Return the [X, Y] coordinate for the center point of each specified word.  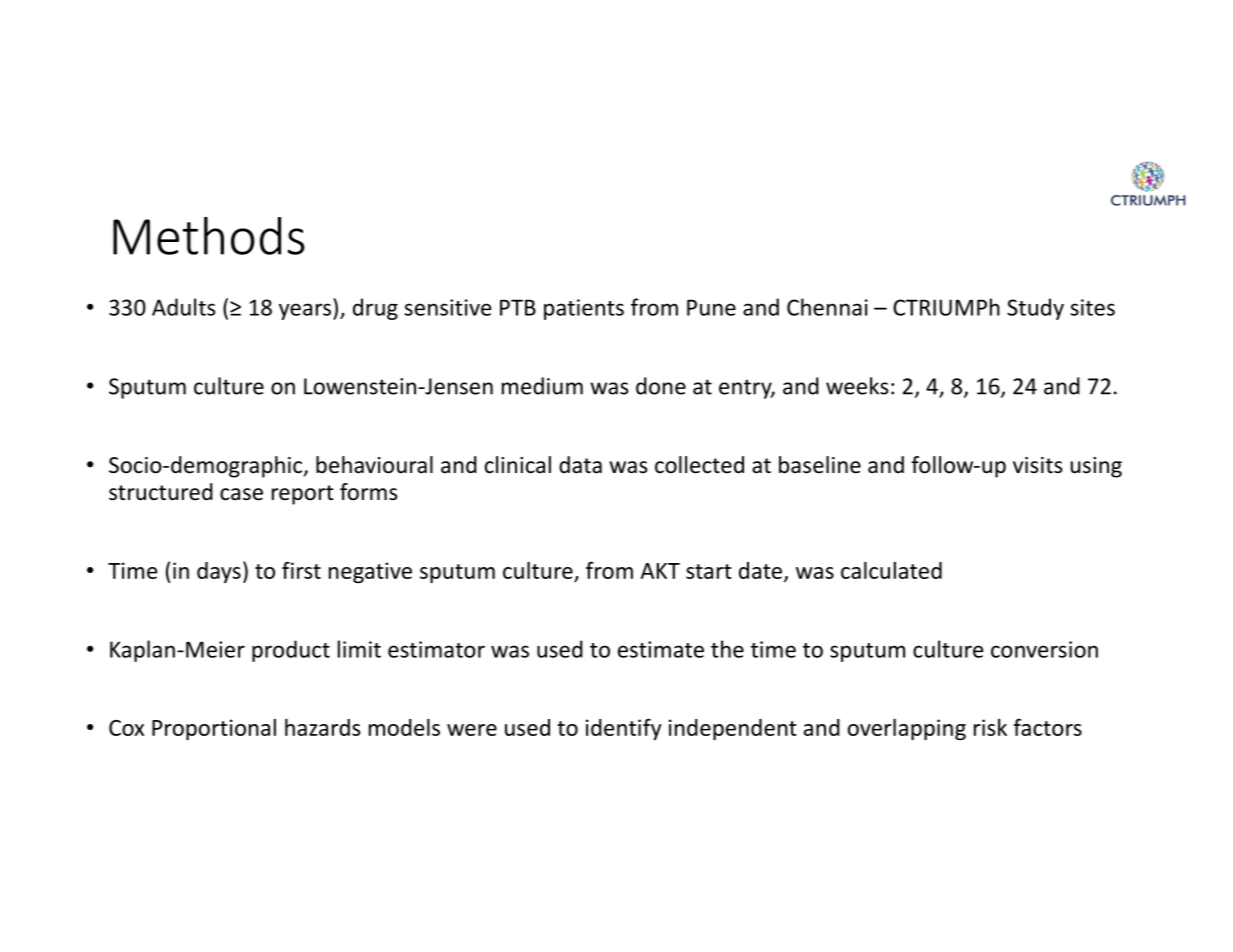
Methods [209, 236]
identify [624, 729]
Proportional [214, 729]
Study [1035, 309]
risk [990, 727]
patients [584, 309]
